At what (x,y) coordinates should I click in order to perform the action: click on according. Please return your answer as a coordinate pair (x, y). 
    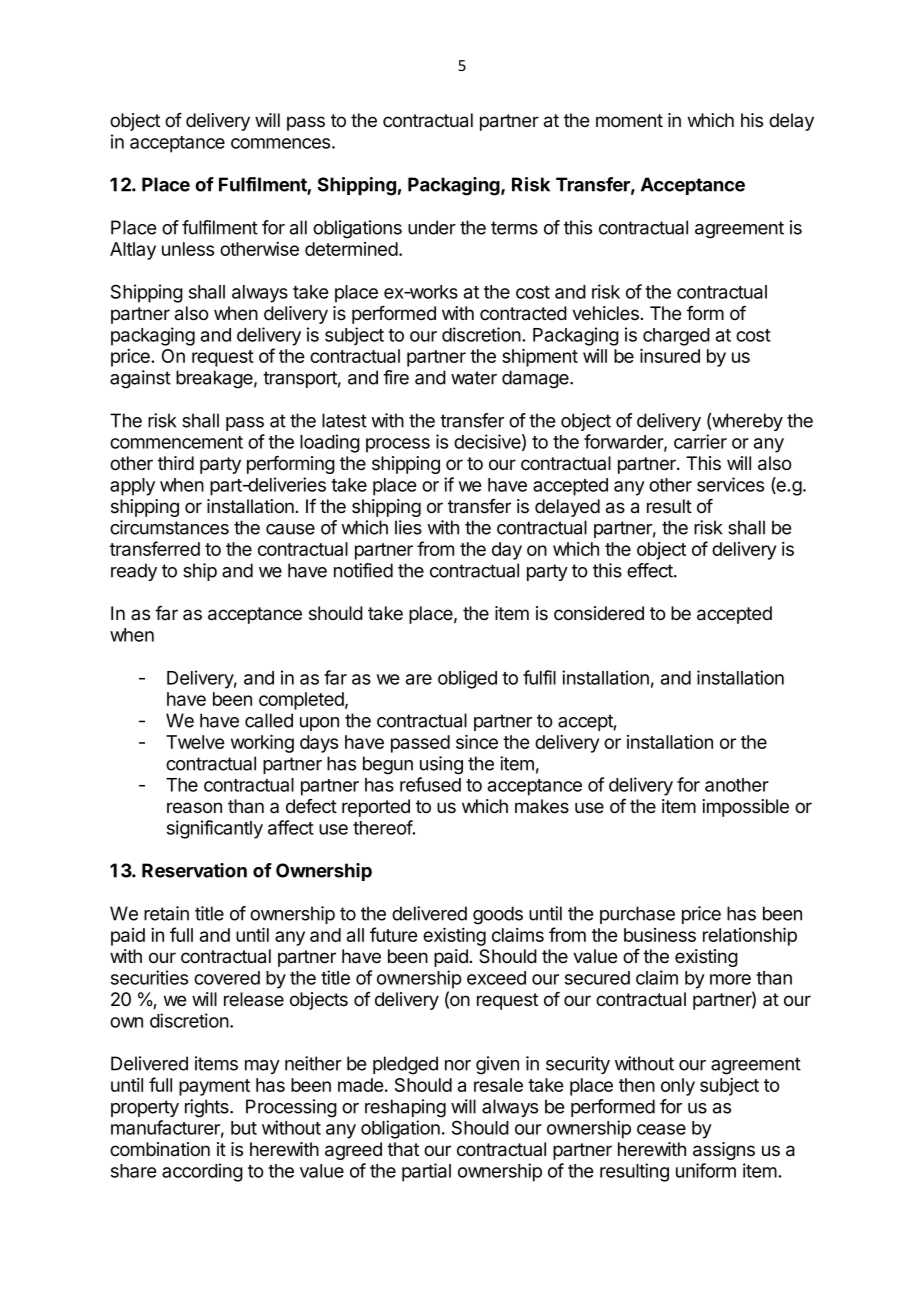
    Looking at the image, I should click on (202, 1172).
